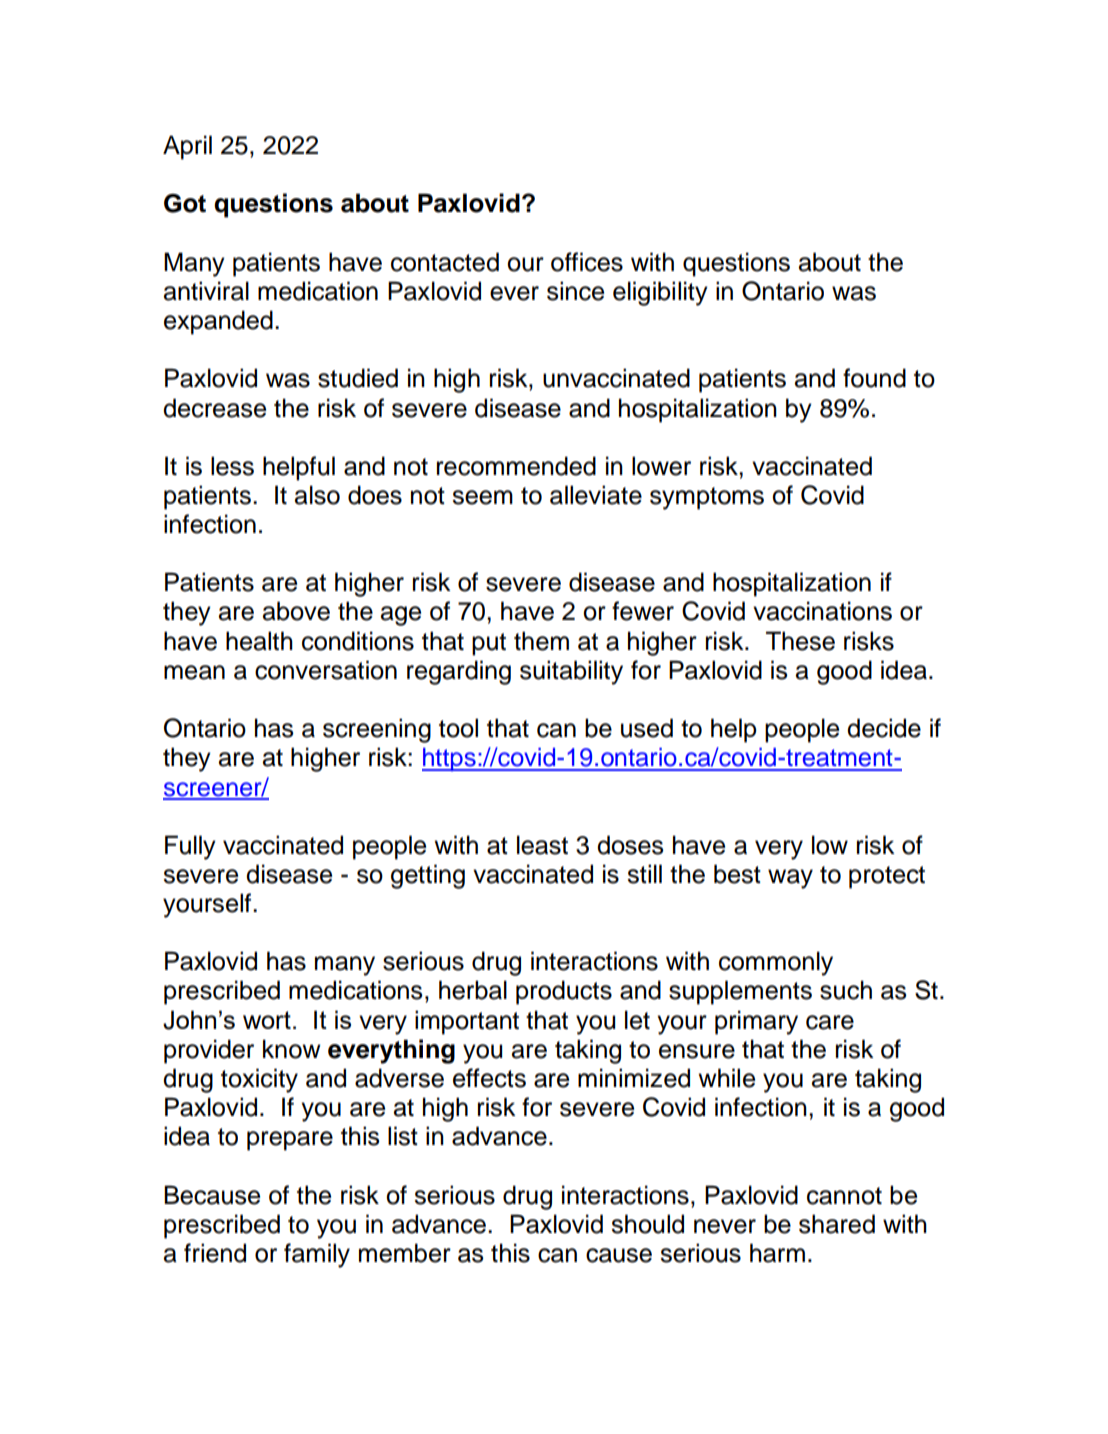 Image resolution: width=1108 pixels, height=1434 pixels. I want to click on found, so click(874, 378).
